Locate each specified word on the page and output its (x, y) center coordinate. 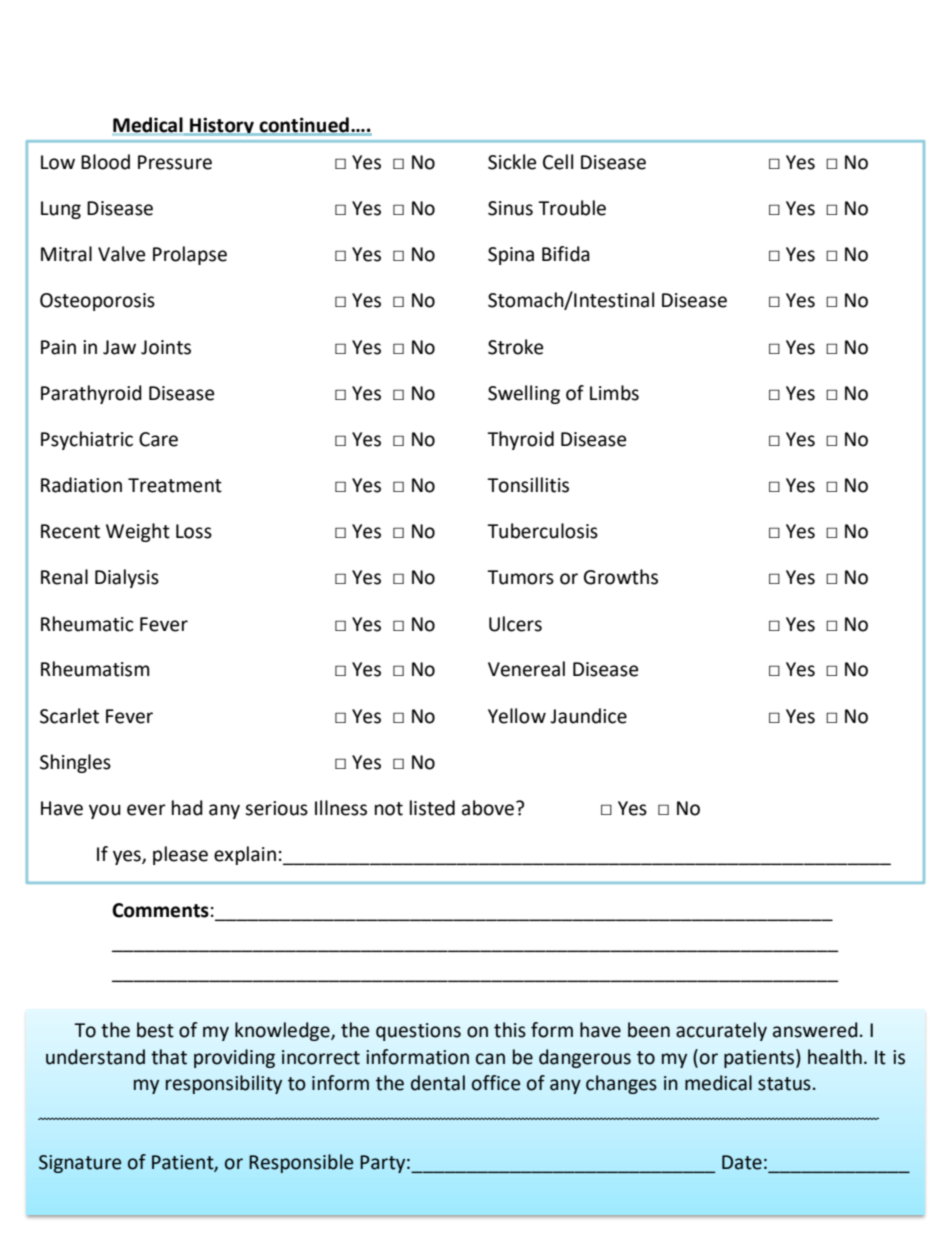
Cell (558, 162)
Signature (80, 1164)
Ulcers (515, 624)
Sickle (512, 162)
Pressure (175, 162)
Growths (621, 577)
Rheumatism (95, 669)
